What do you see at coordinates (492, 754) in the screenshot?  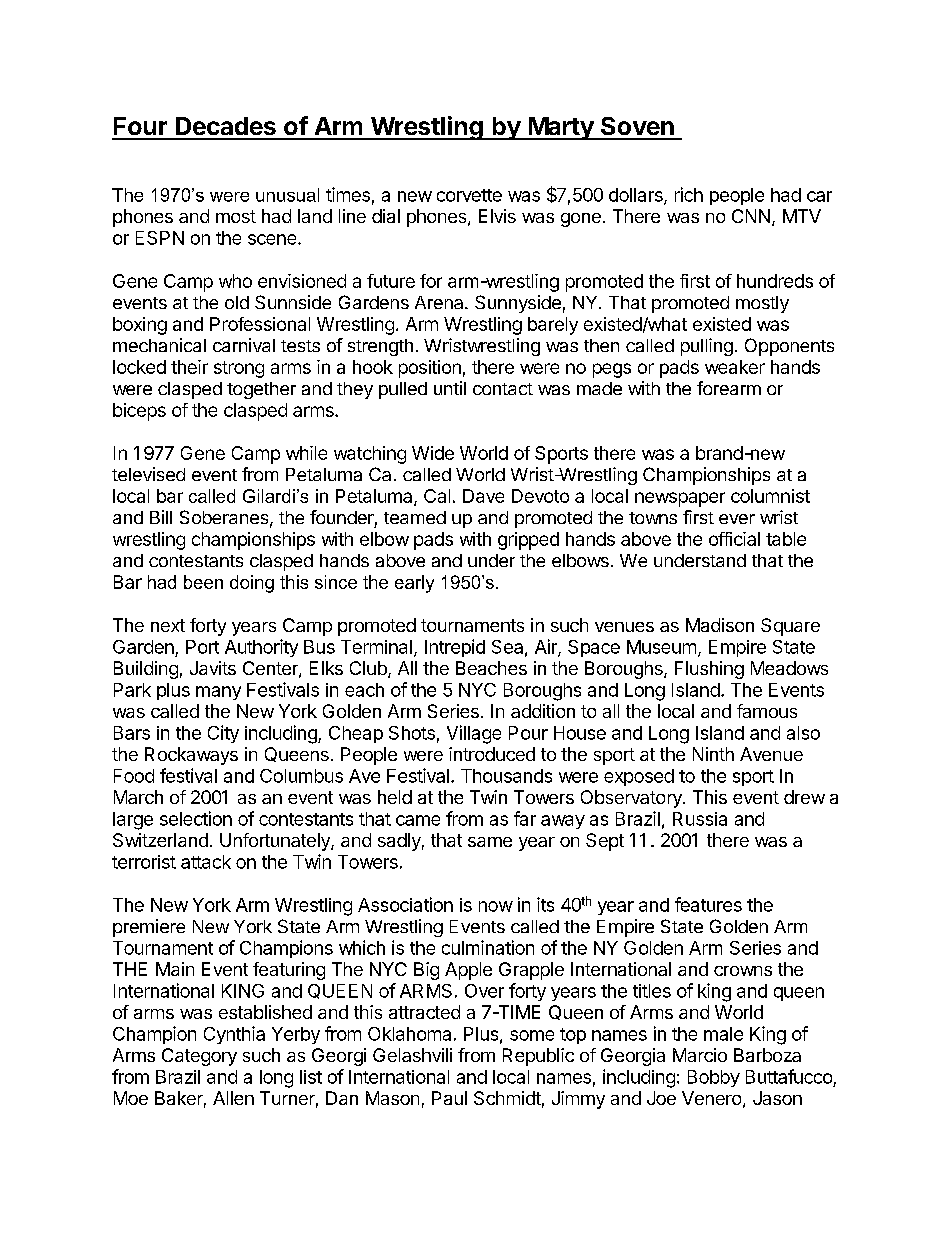 I see `introduced` at bounding box center [492, 754].
